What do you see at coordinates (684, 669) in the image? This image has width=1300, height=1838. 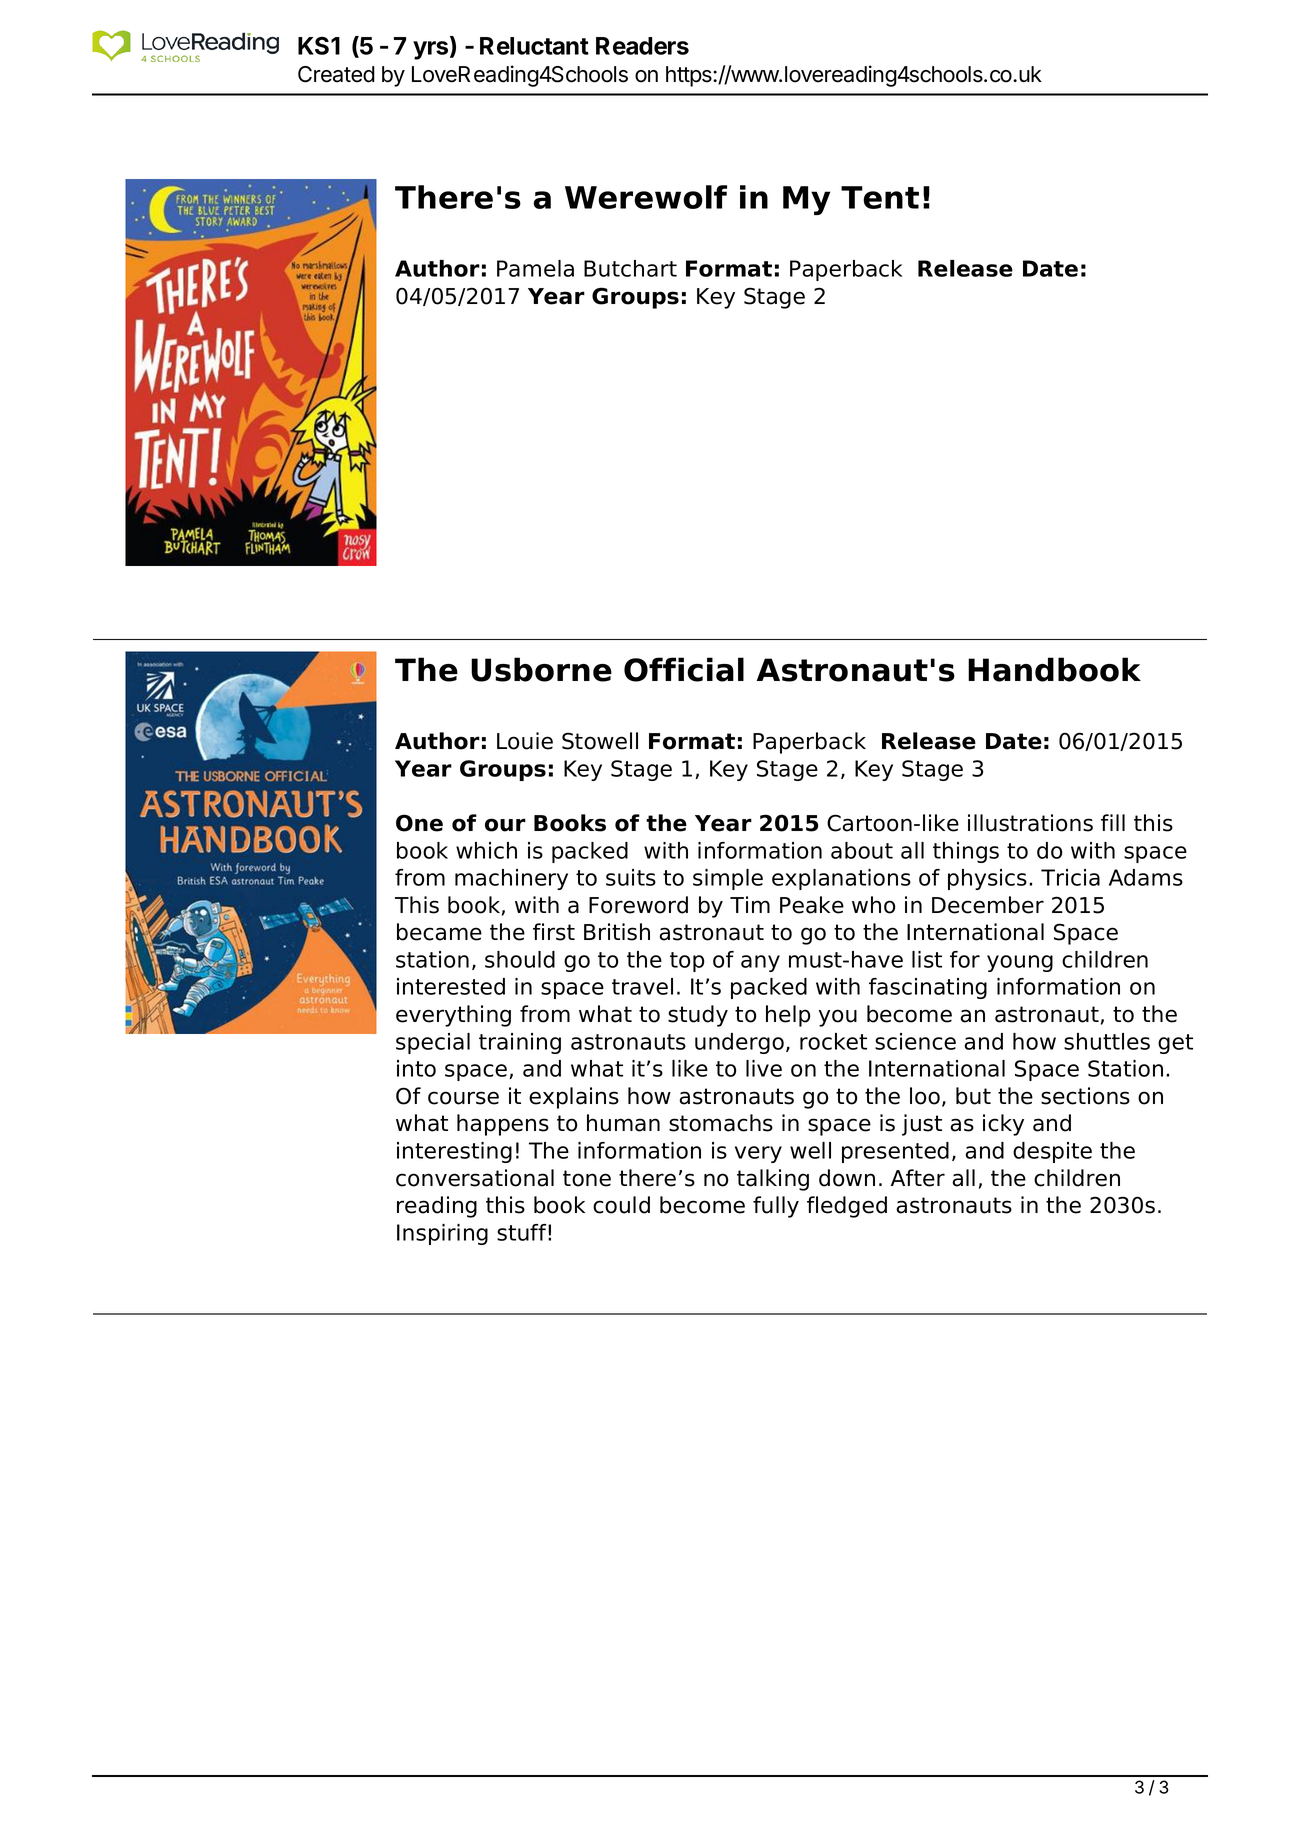 I see `Official` at bounding box center [684, 669].
